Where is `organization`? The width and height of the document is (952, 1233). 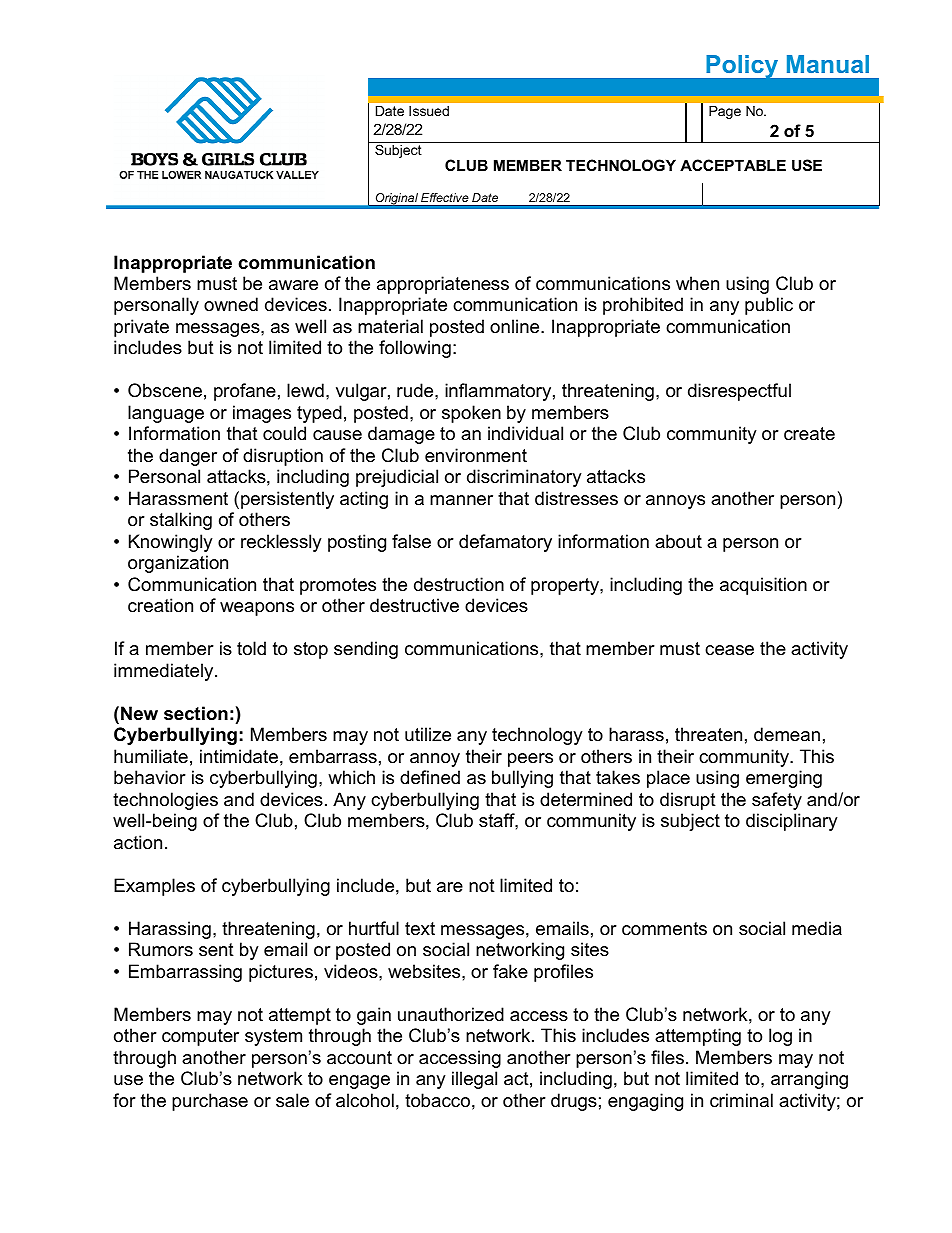
organization is located at coordinates (178, 564).
